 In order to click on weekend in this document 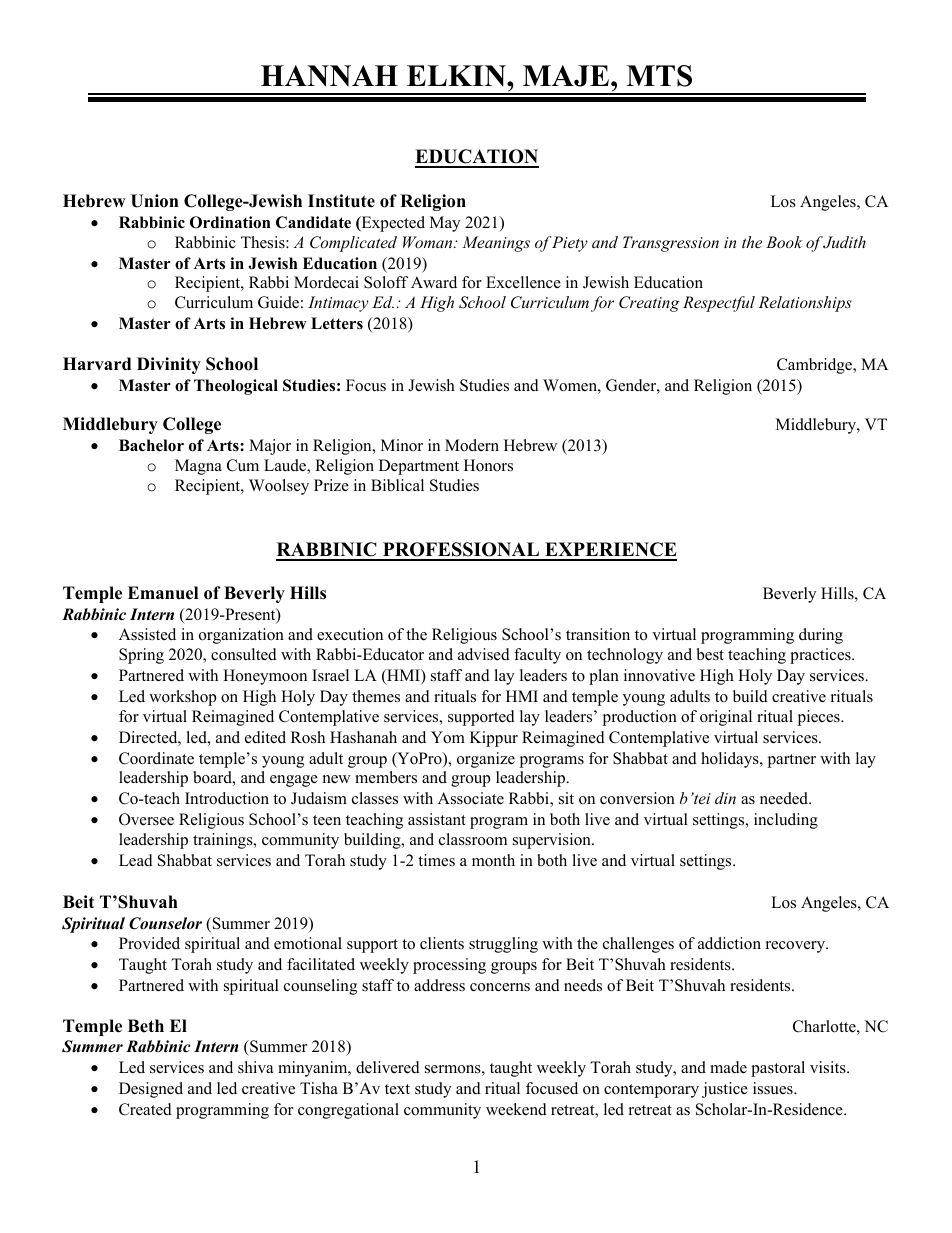, I will do `click(516, 1109)`.
